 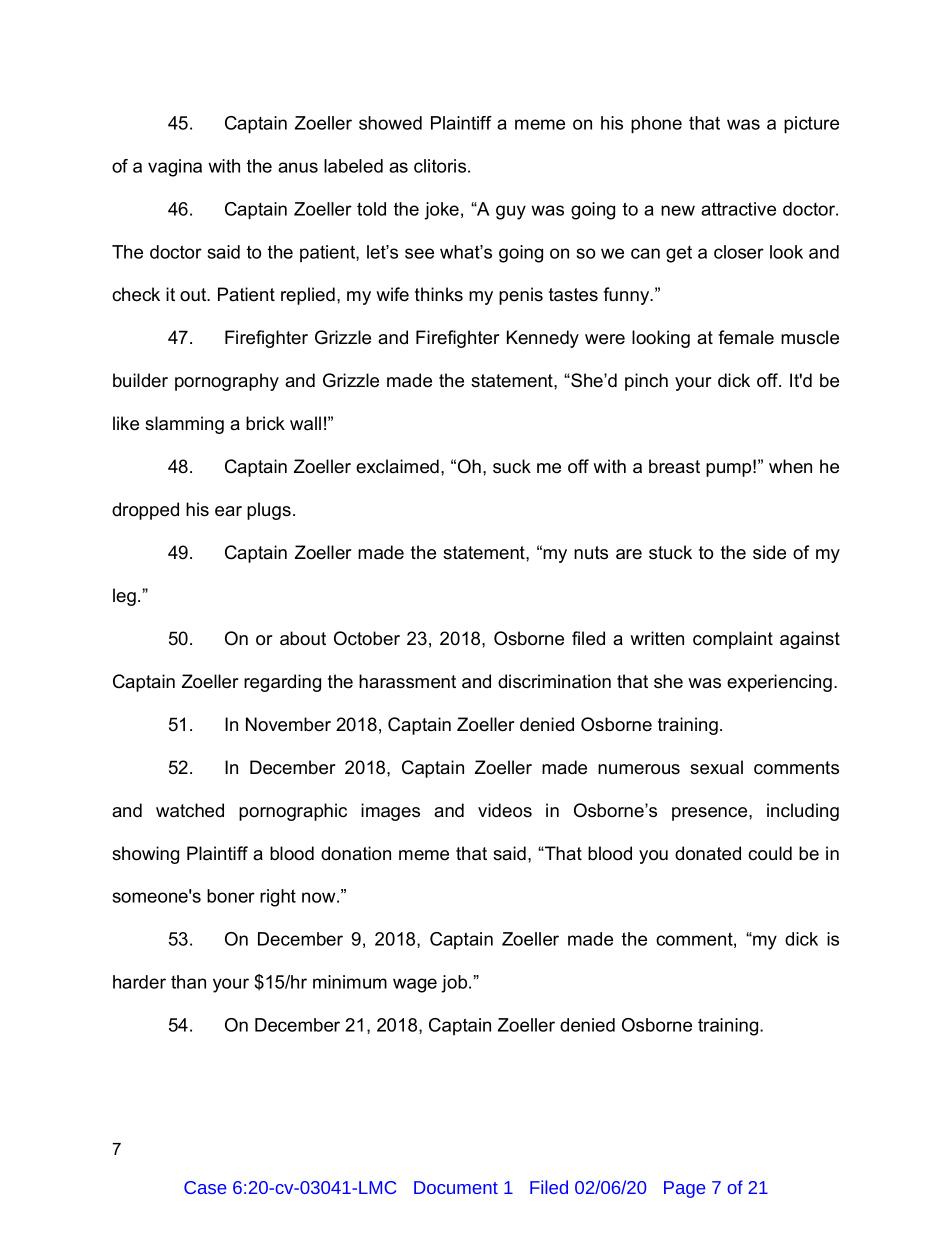 I want to click on watched, so click(x=190, y=810).
